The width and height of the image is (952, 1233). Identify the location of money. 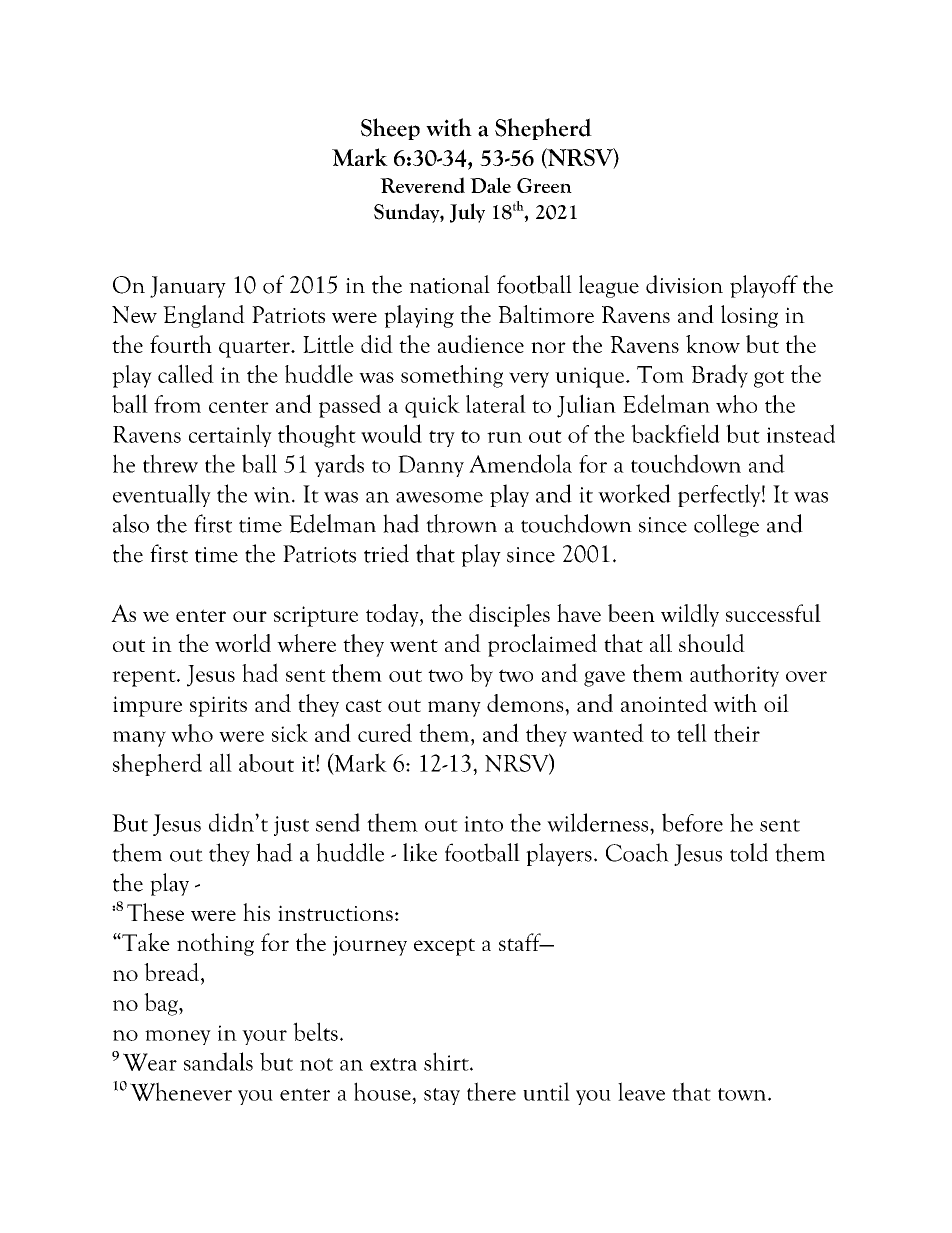
(178, 1037).
